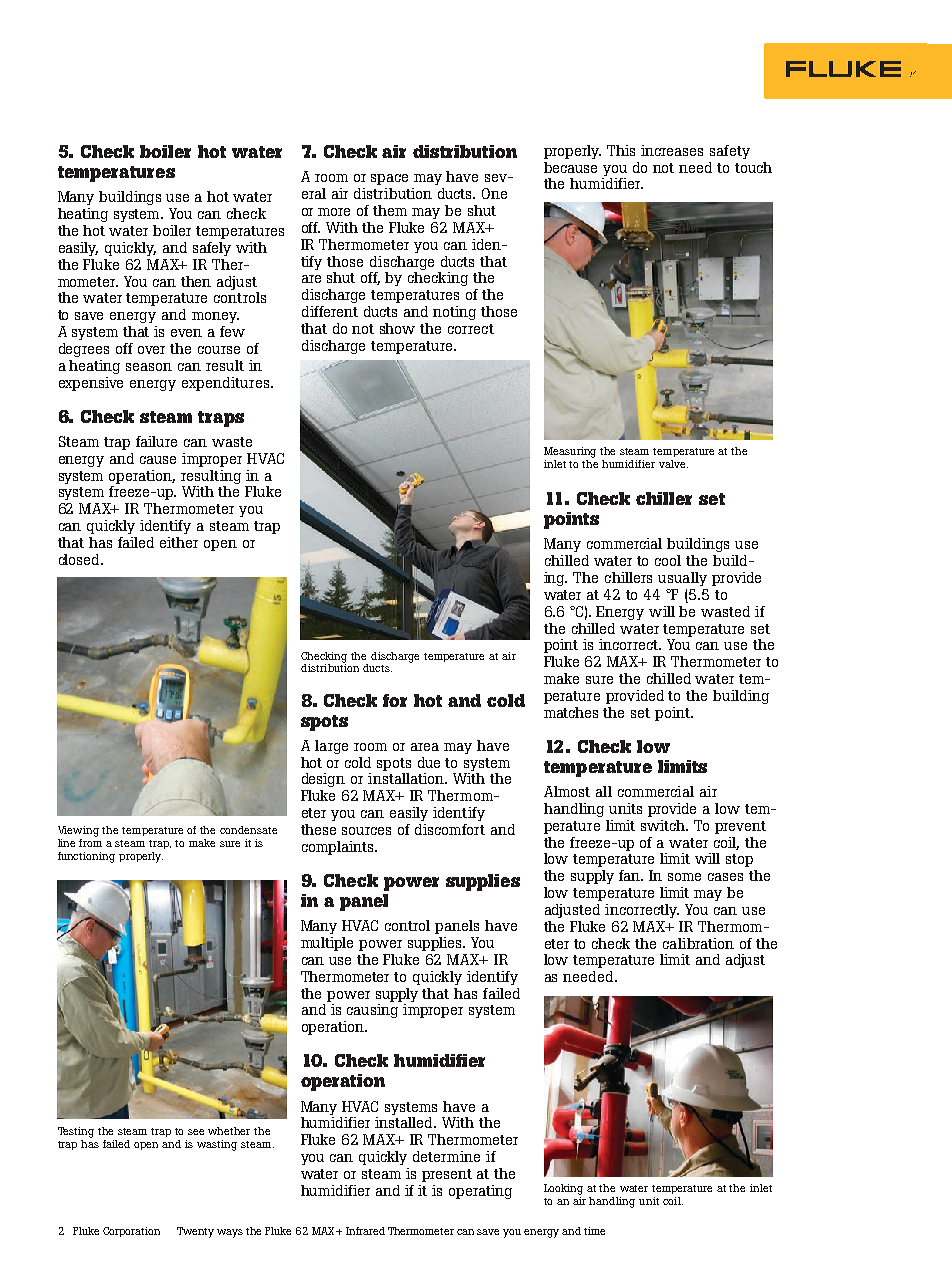 Image resolution: width=952 pixels, height=1270 pixels. I want to click on increases, so click(672, 150).
